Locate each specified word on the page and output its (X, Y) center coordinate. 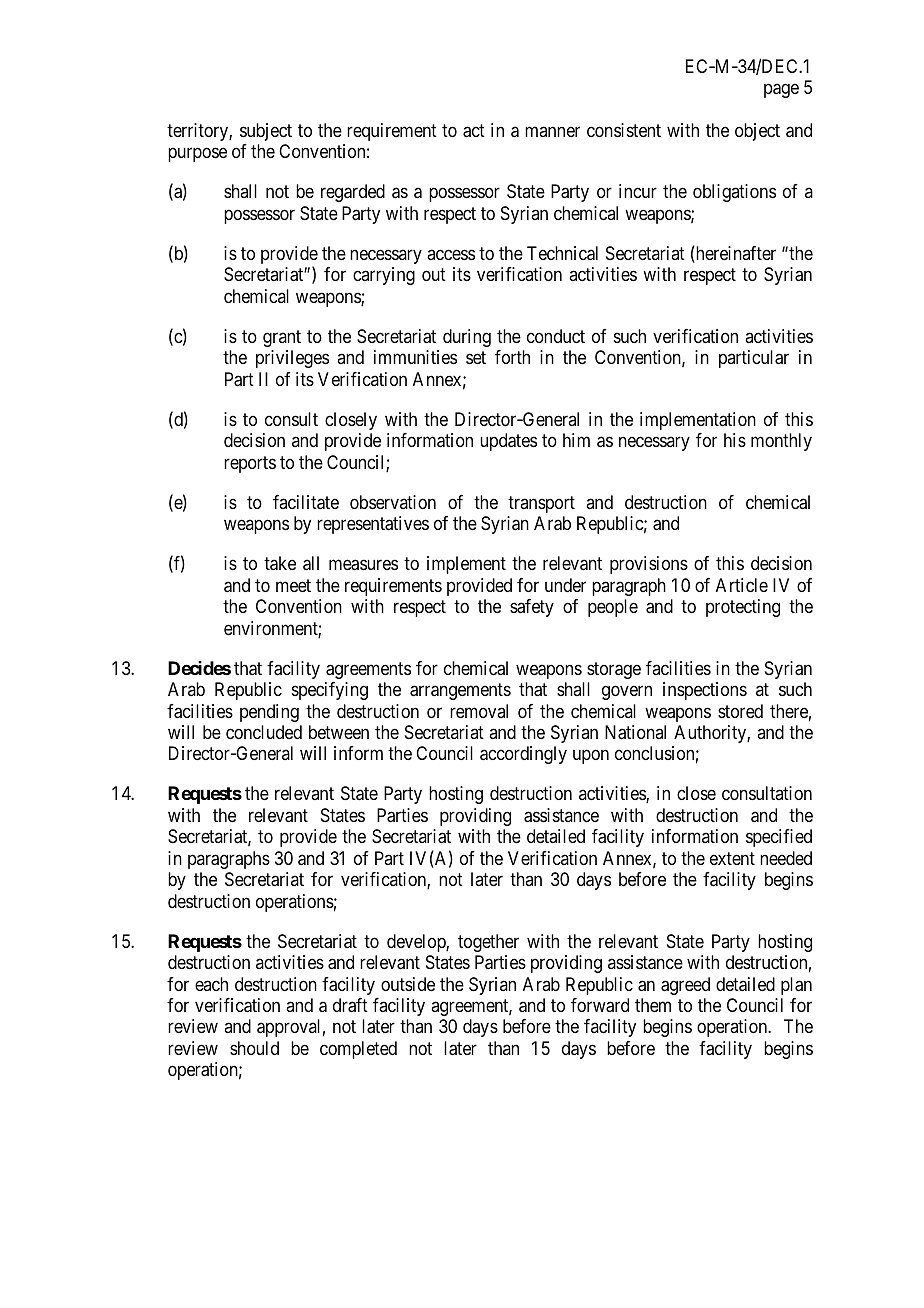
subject (266, 132)
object (757, 132)
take (280, 563)
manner (552, 131)
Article (742, 585)
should (254, 1048)
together (488, 943)
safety (532, 608)
